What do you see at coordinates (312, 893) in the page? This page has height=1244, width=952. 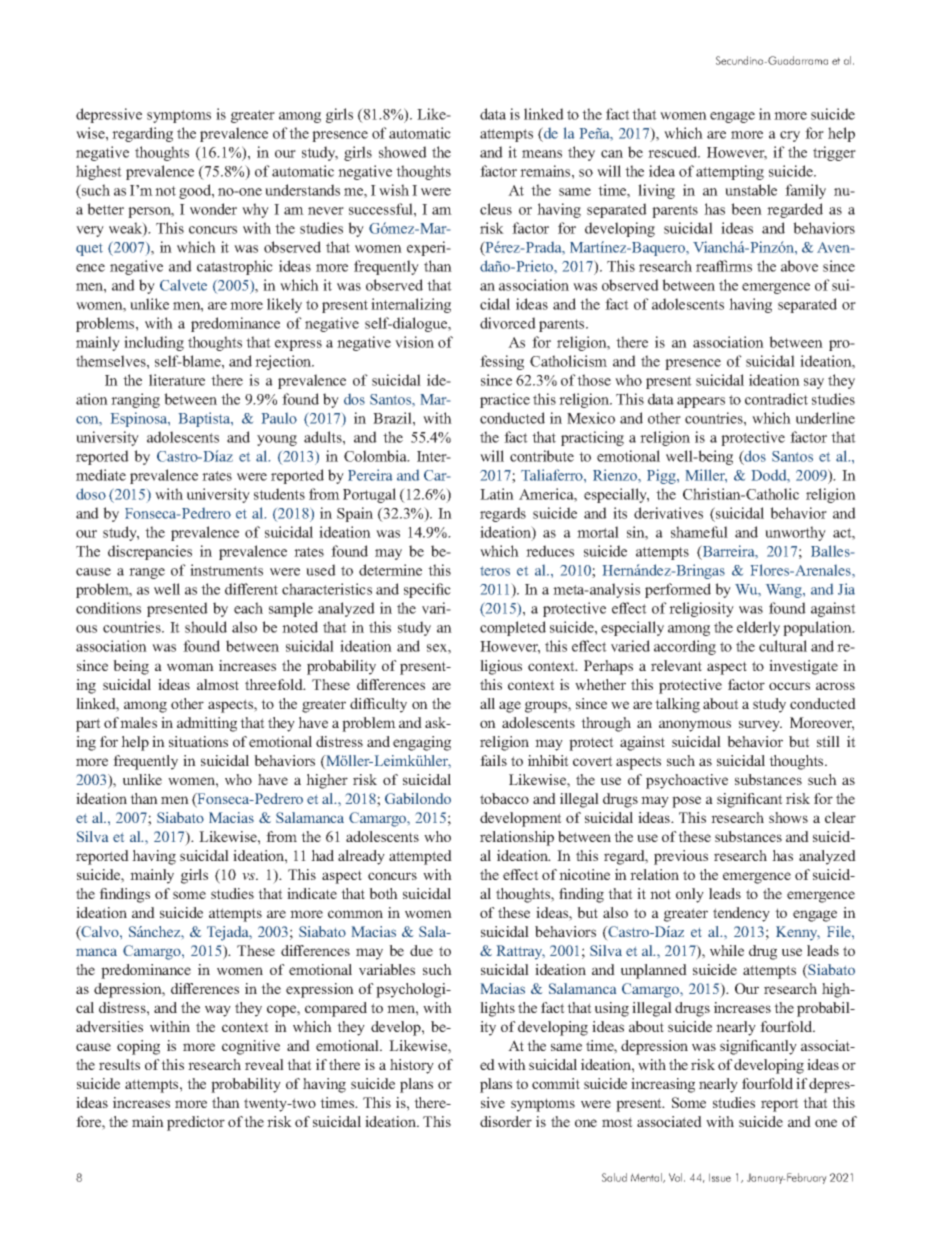 I see `indicate` at bounding box center [312, 893].
